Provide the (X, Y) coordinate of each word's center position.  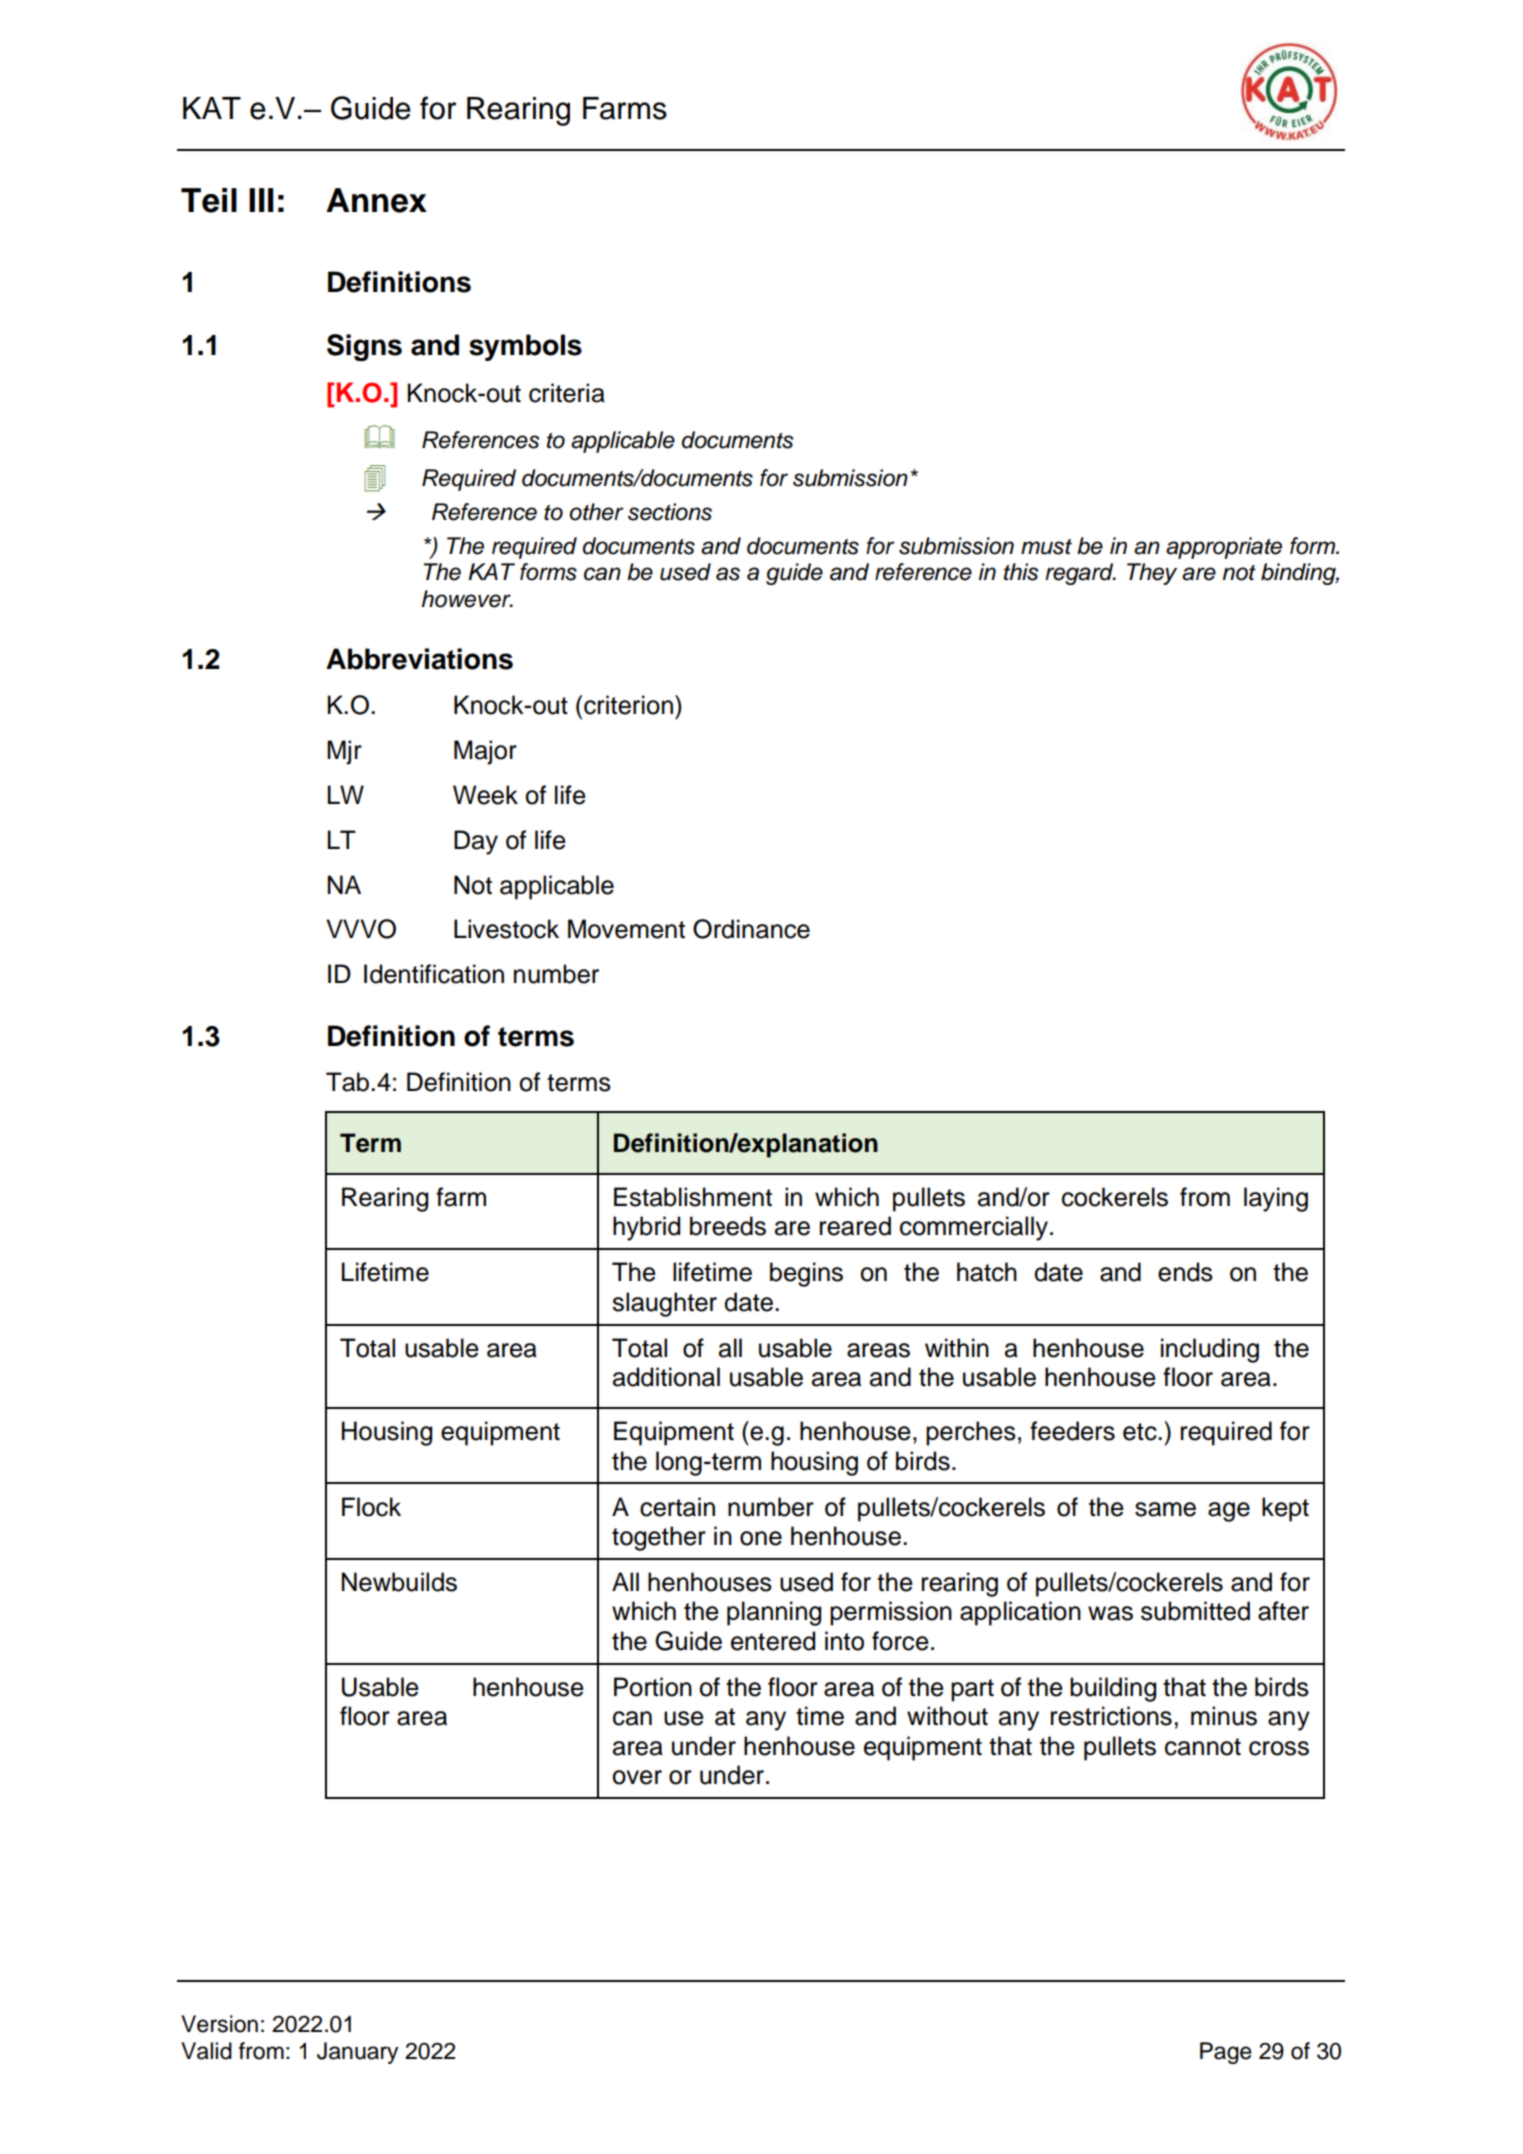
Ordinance (751, 929)
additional (666, 1377)
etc (1141, 1432)
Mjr (344, 752)
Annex (376, 200)
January (357, 2053)
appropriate (1224, 548)
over (637, 1777)
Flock (371, 1507)
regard (1080, 574)
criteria (567, 393)
